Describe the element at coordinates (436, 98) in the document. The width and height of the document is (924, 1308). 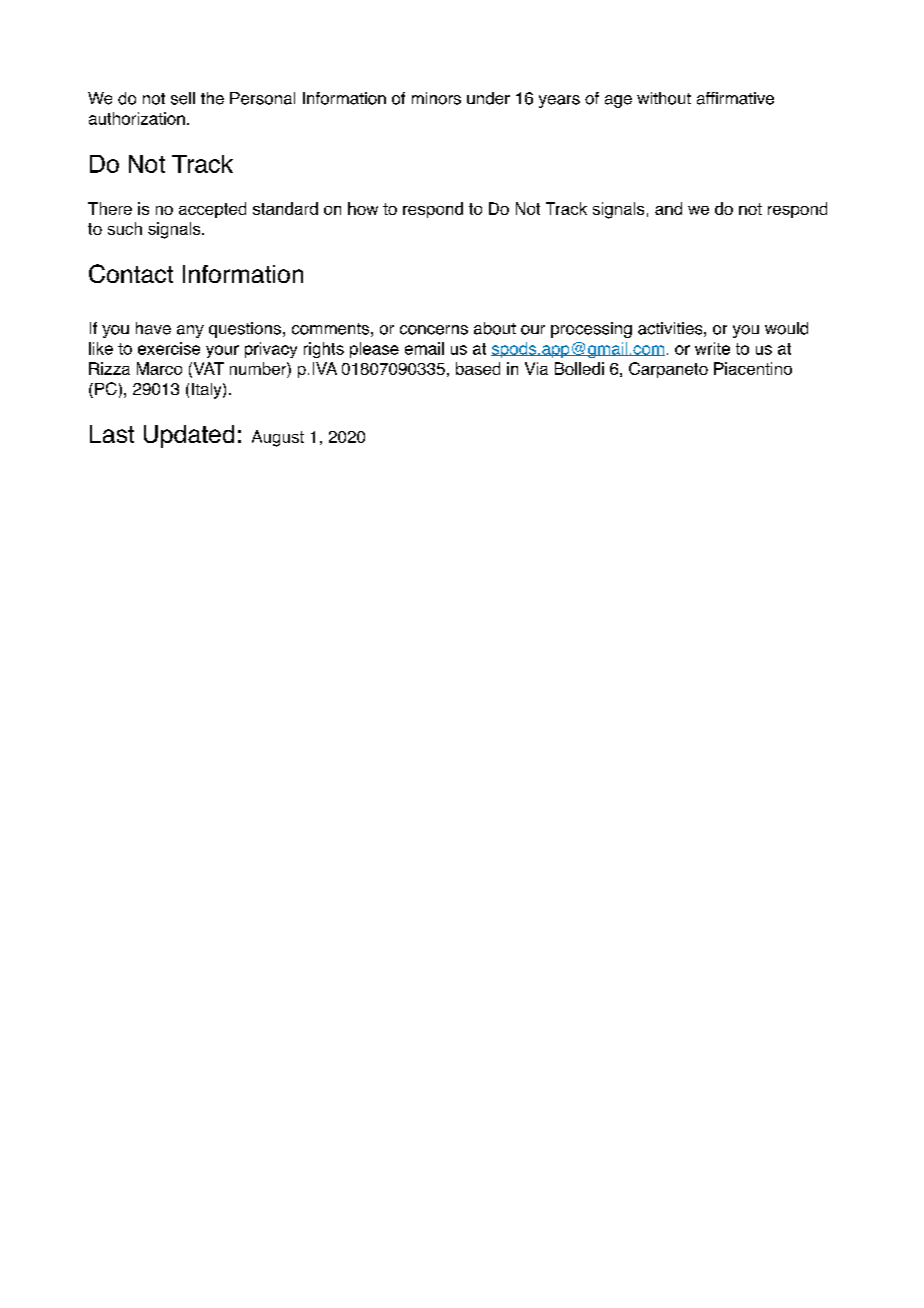
I see `minors` at that location.
